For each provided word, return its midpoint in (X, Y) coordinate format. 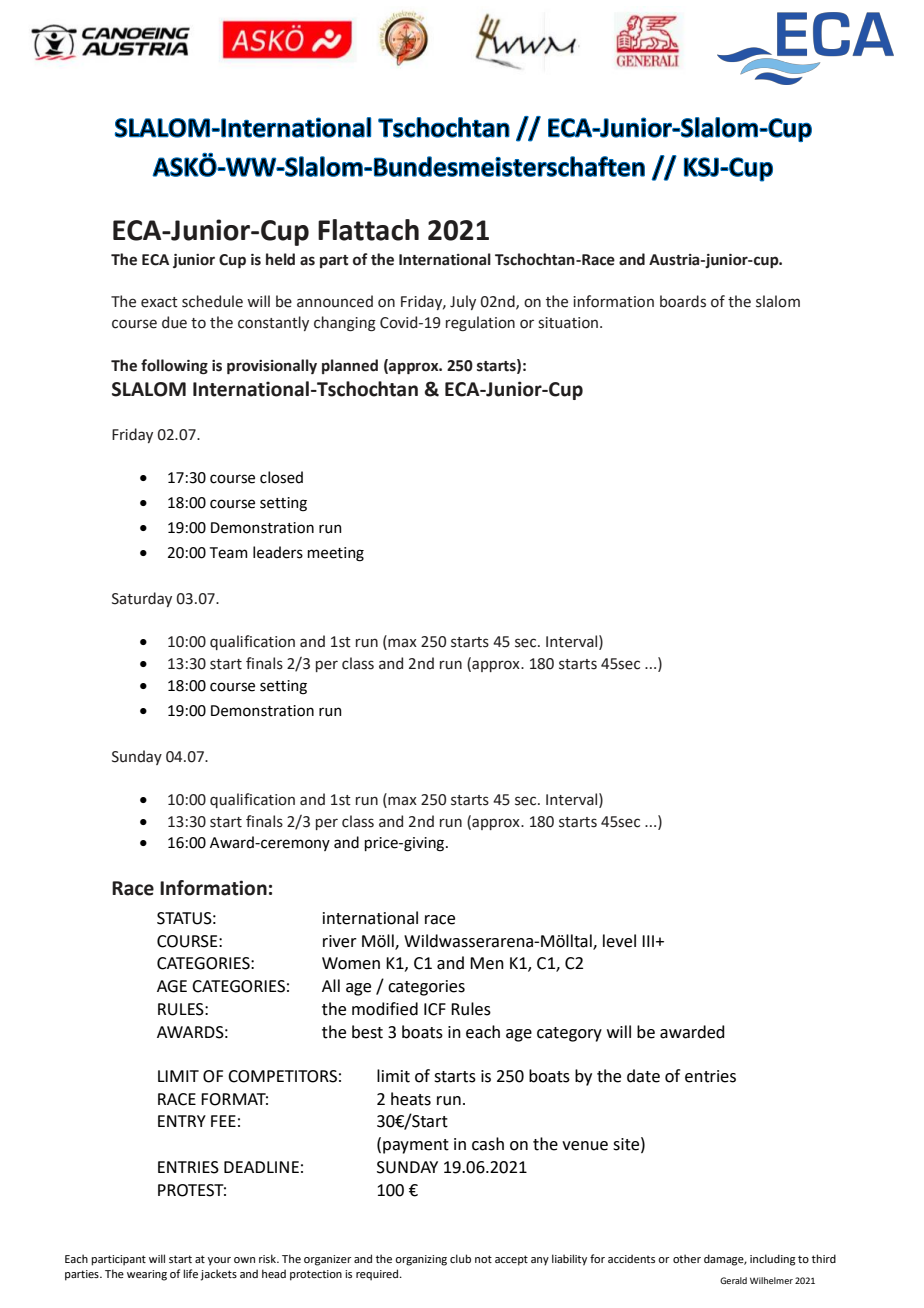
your (219, 1261)
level (619, 941)
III (648, 941)
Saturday (142, 599)
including (772, 1260)
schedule (212, 301)
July (463, 302)
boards (683, 301)
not (483, 1259)
